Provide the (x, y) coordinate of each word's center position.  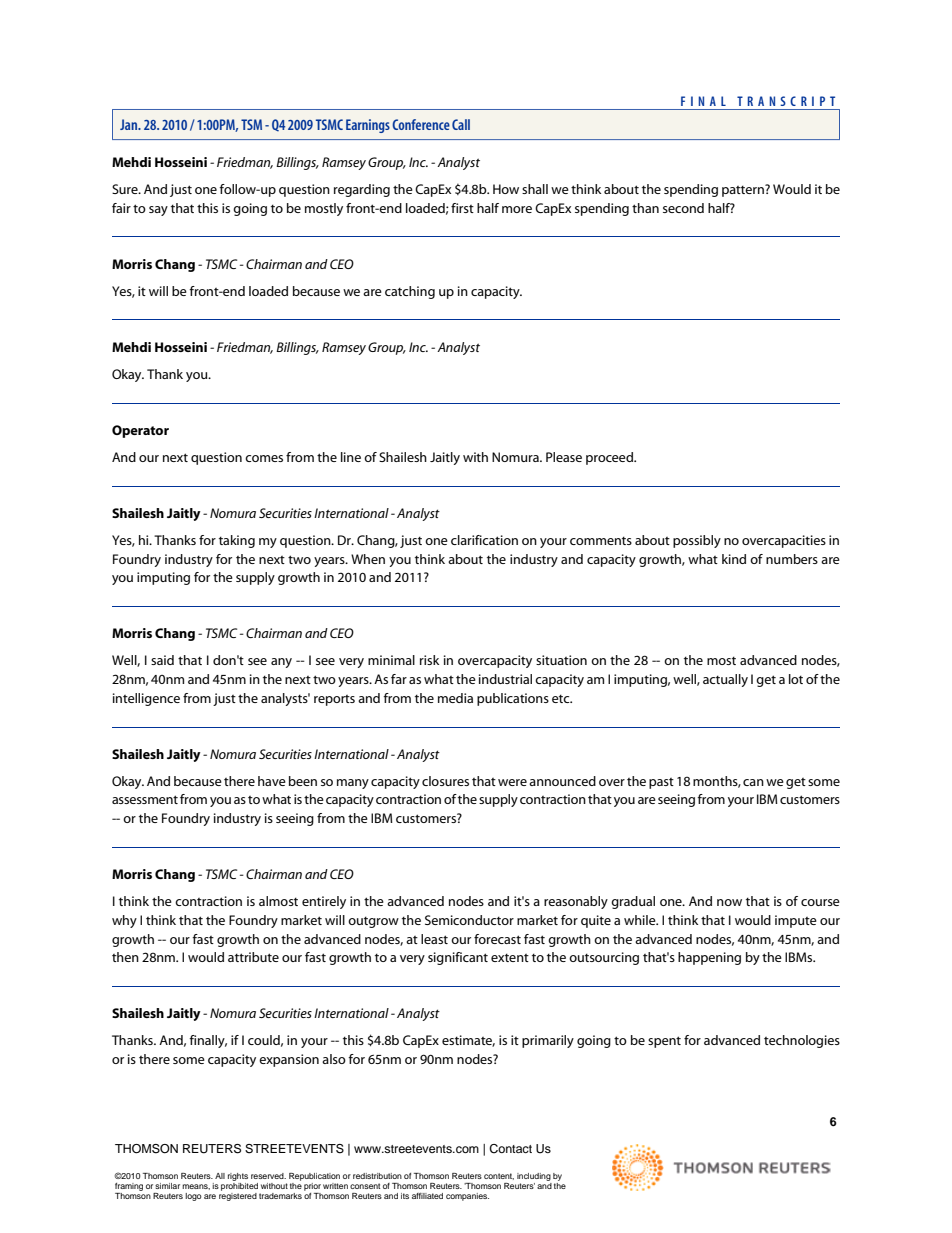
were (512, 782)
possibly (697, 541)
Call (461, 124)
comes (264, 458)
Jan (130, 124)
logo (193, 1197)
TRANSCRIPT (786, 101)
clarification (484, 540)
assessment (145, 799)
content (499, 1176)
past (661, 783)
